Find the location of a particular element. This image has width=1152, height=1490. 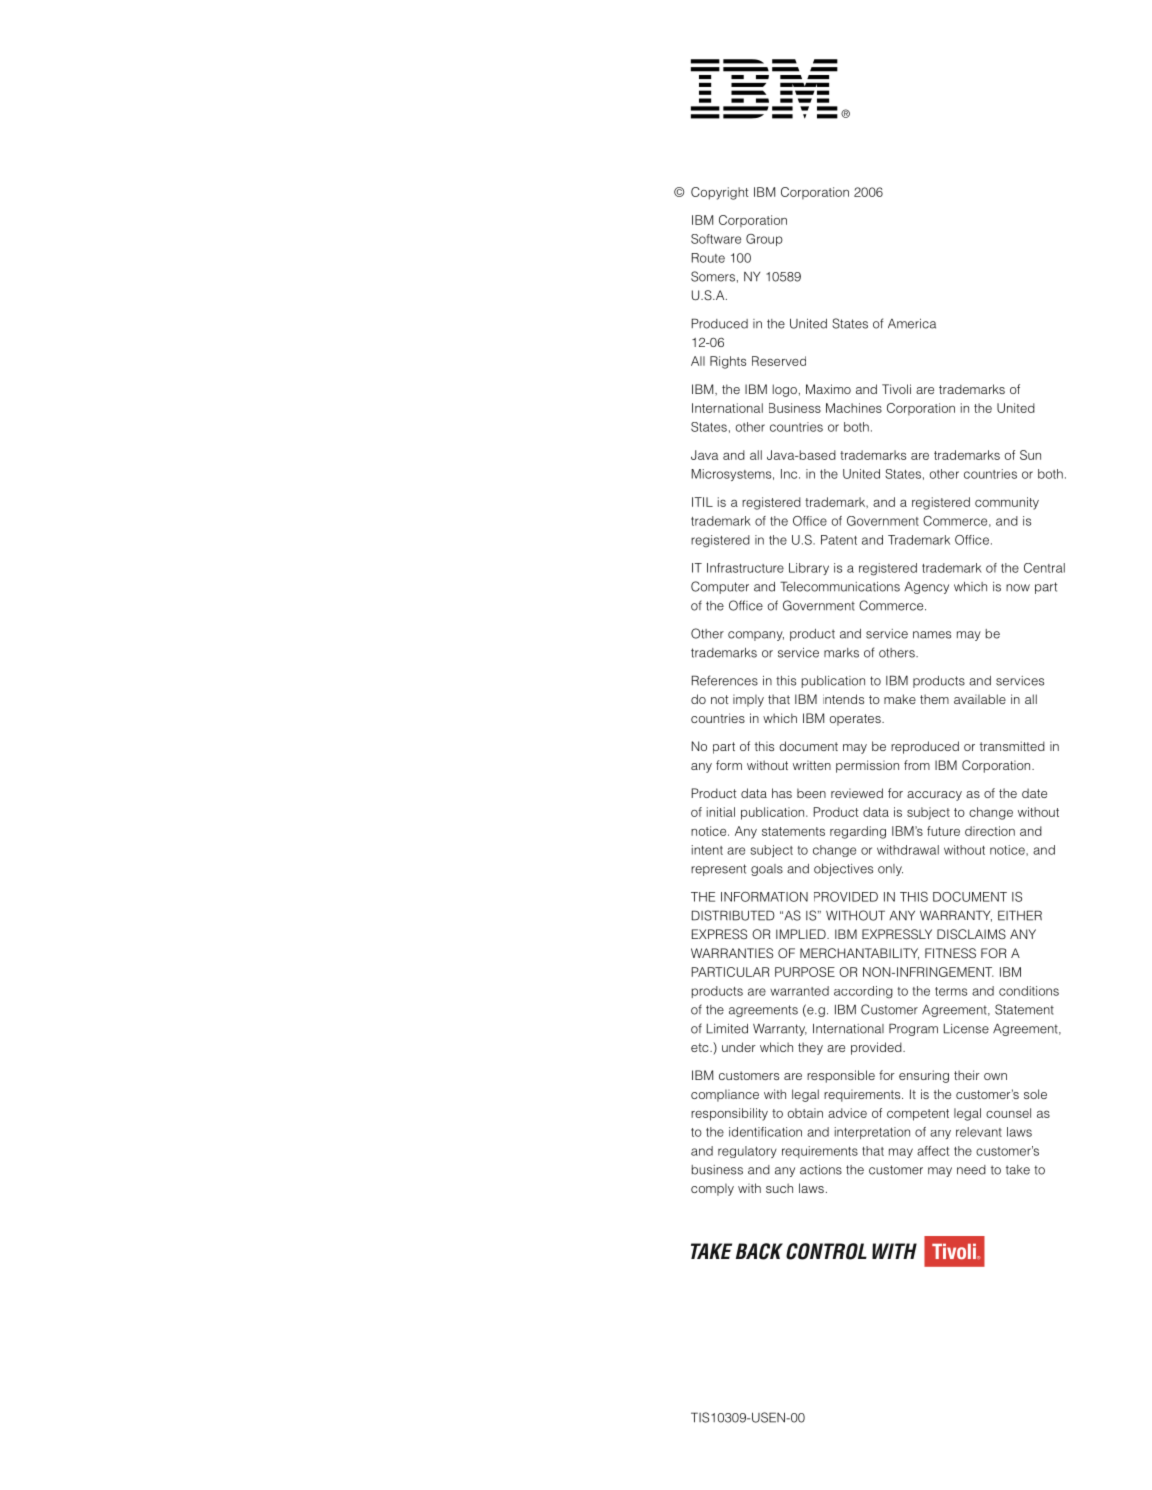

regulatory is located at coordinates (747, 1152).
